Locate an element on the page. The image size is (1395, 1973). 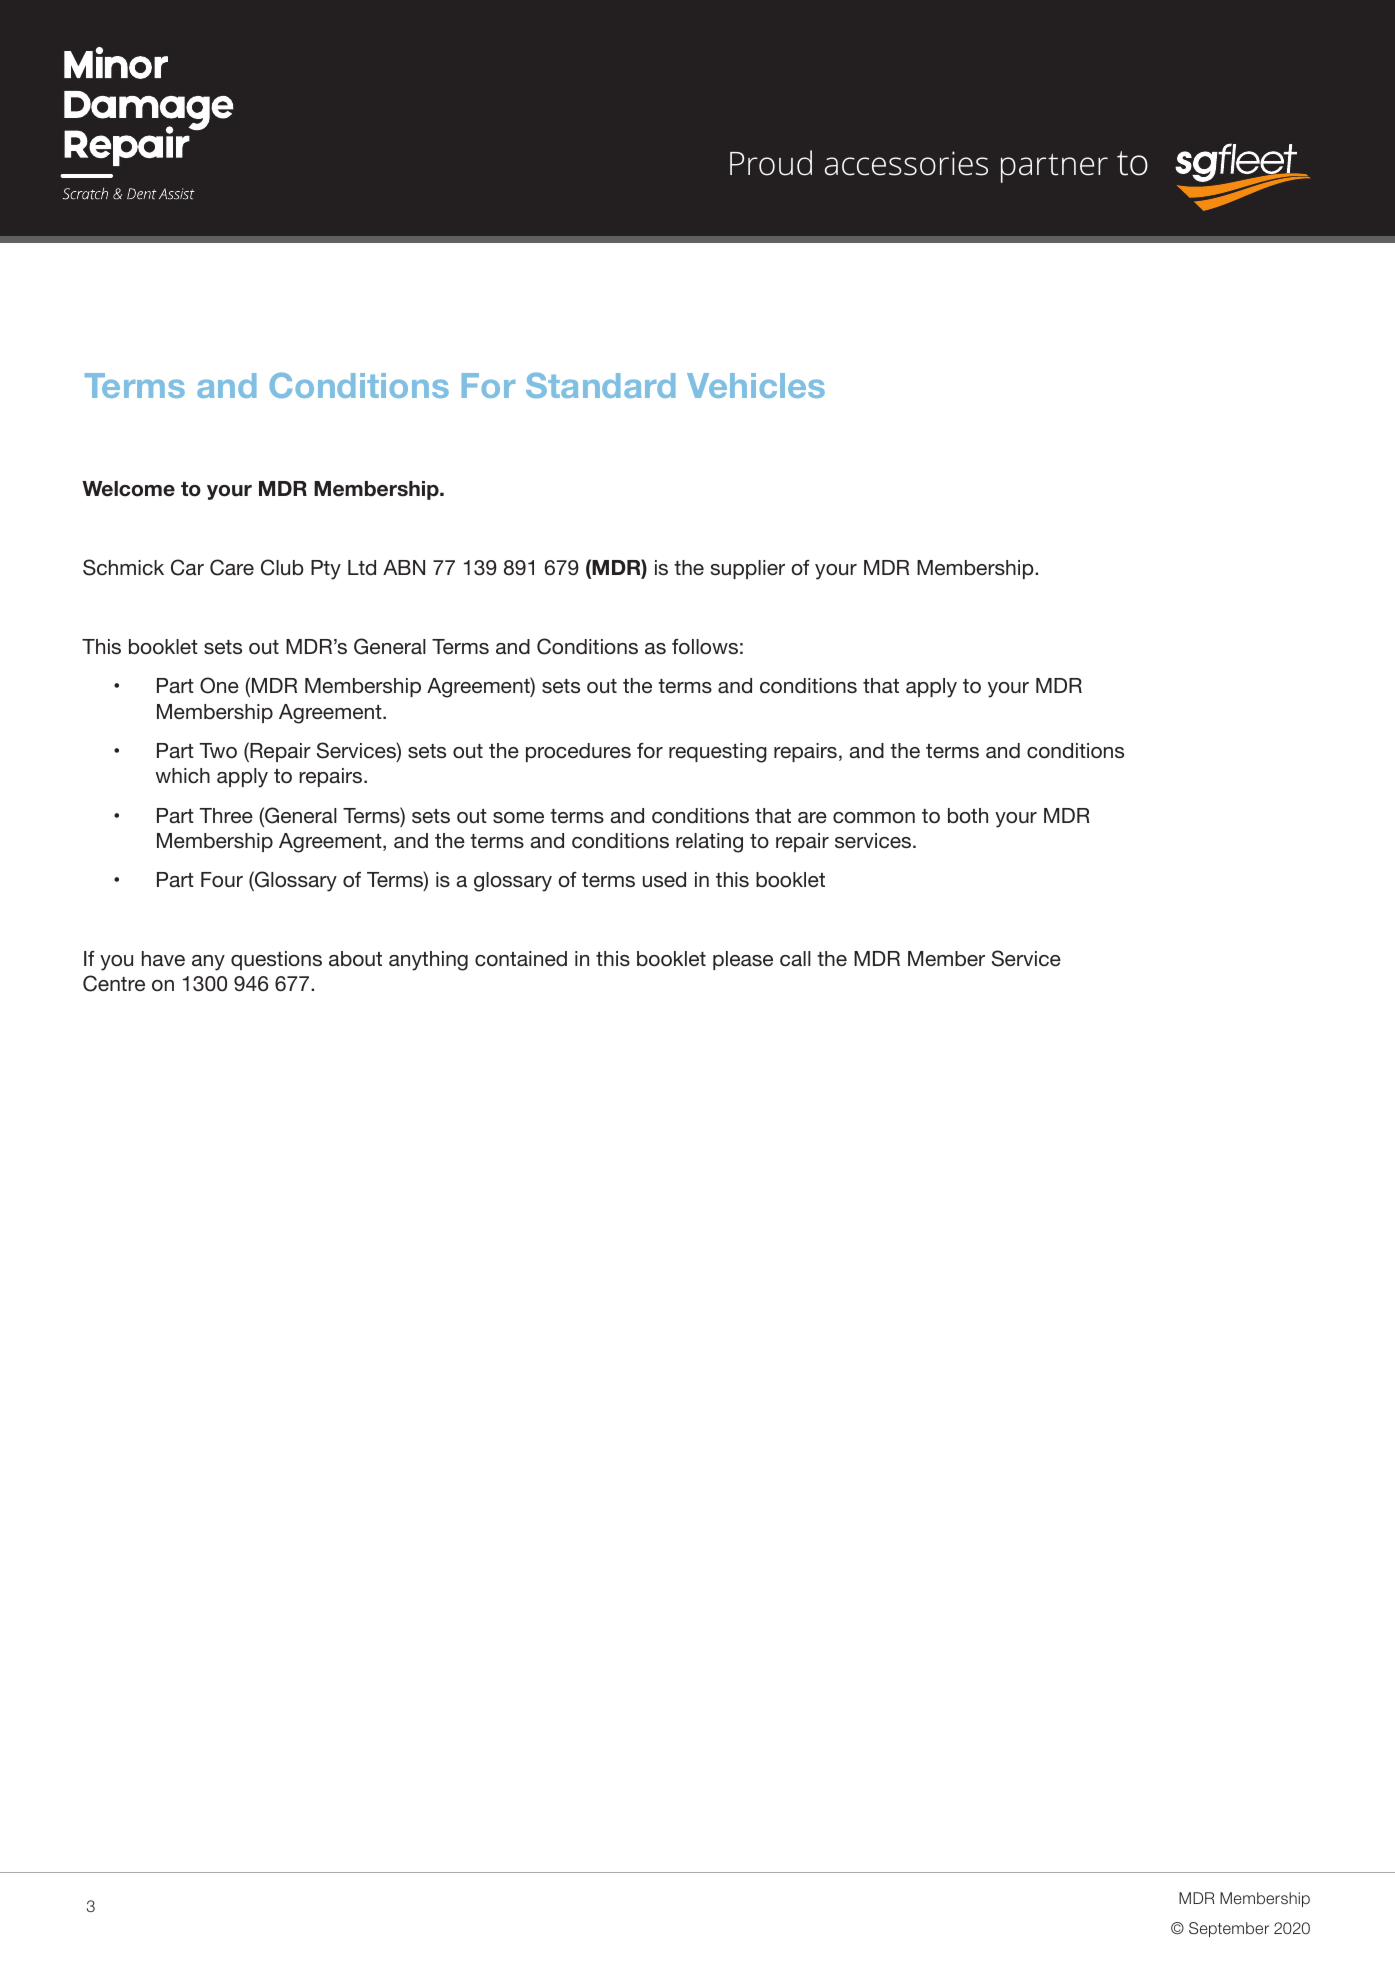
accessories is located at coordinates (906, 163).
